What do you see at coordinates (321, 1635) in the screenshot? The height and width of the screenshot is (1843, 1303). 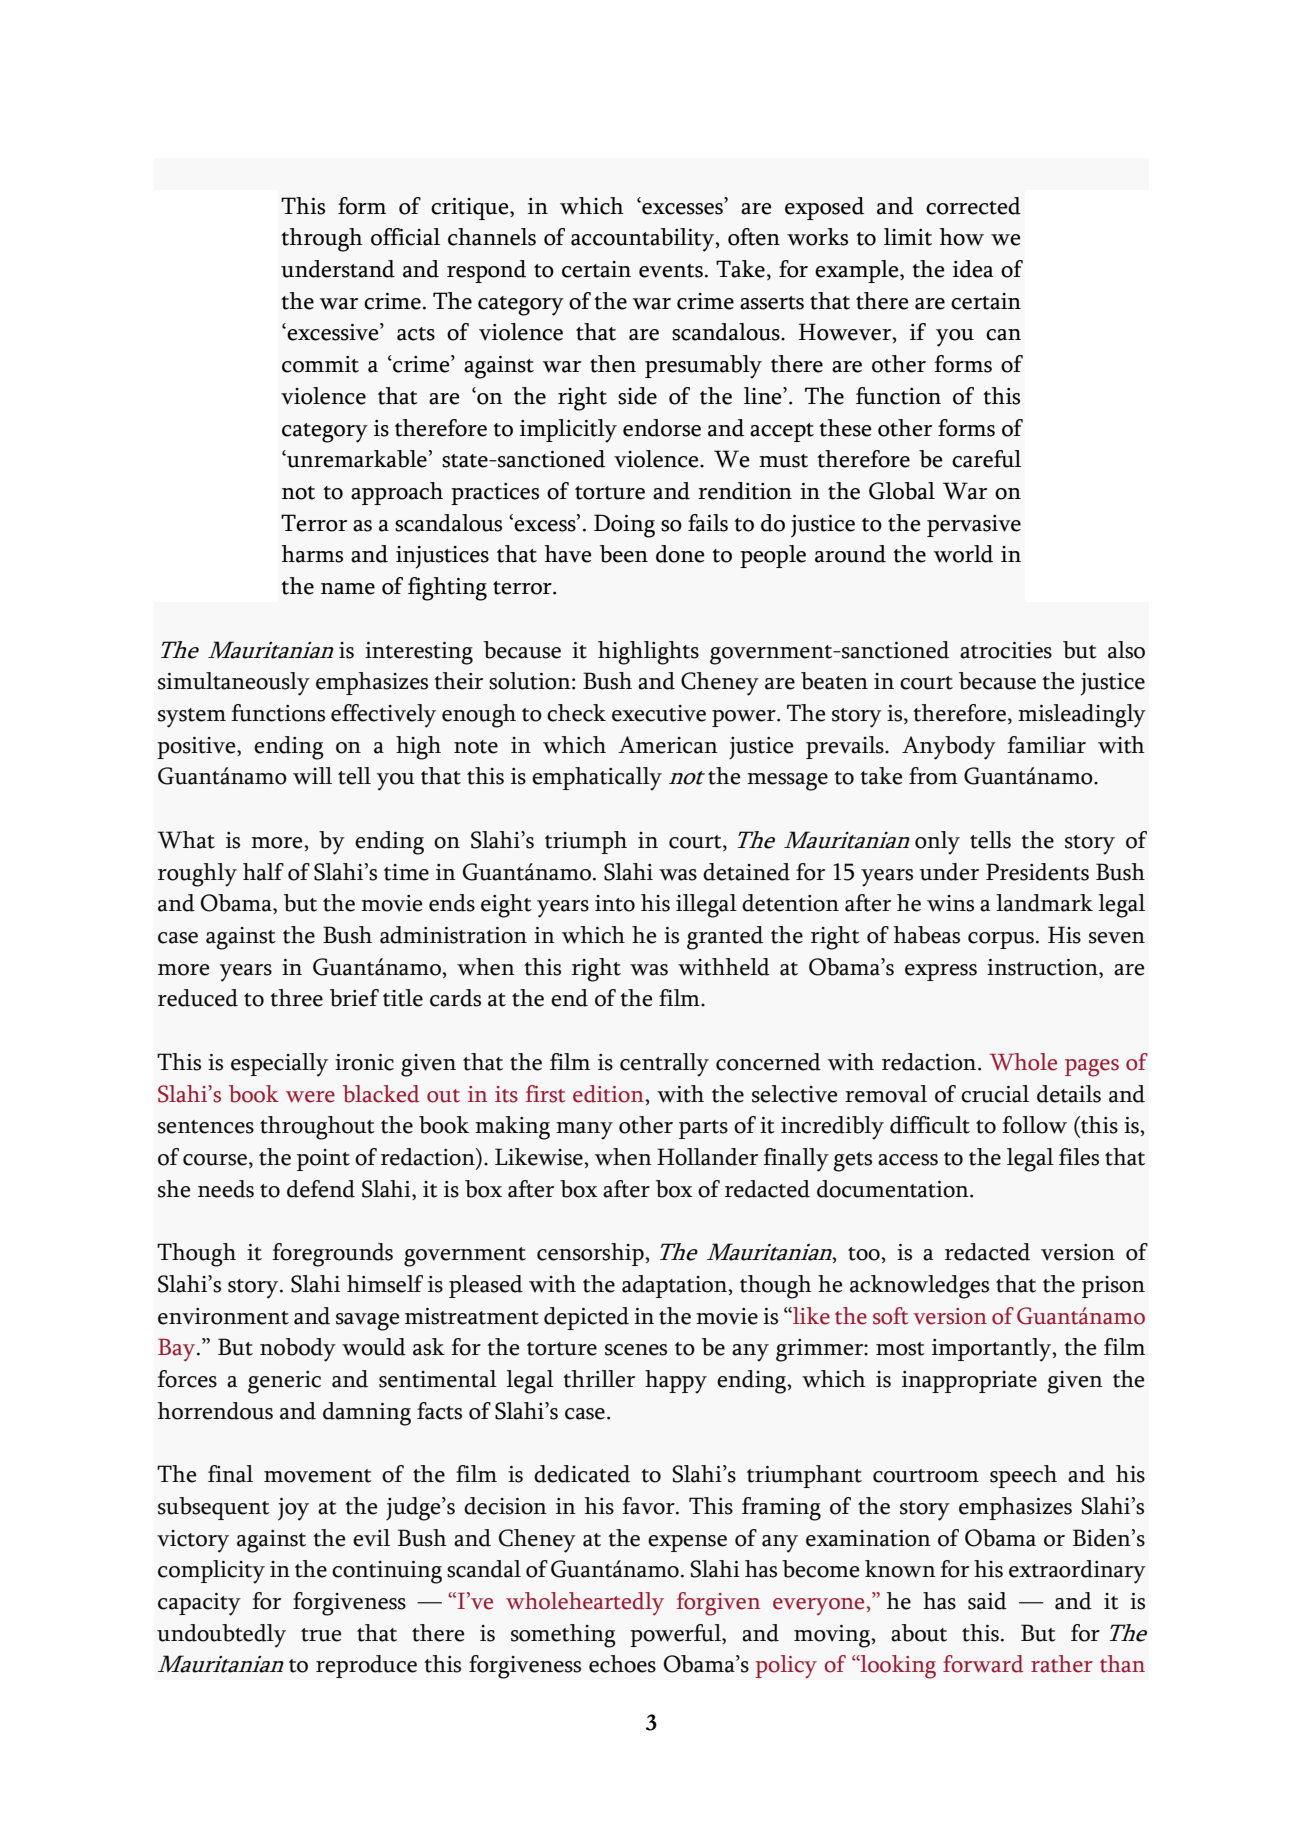 I see `true` at bounding box center [321, 1635].
